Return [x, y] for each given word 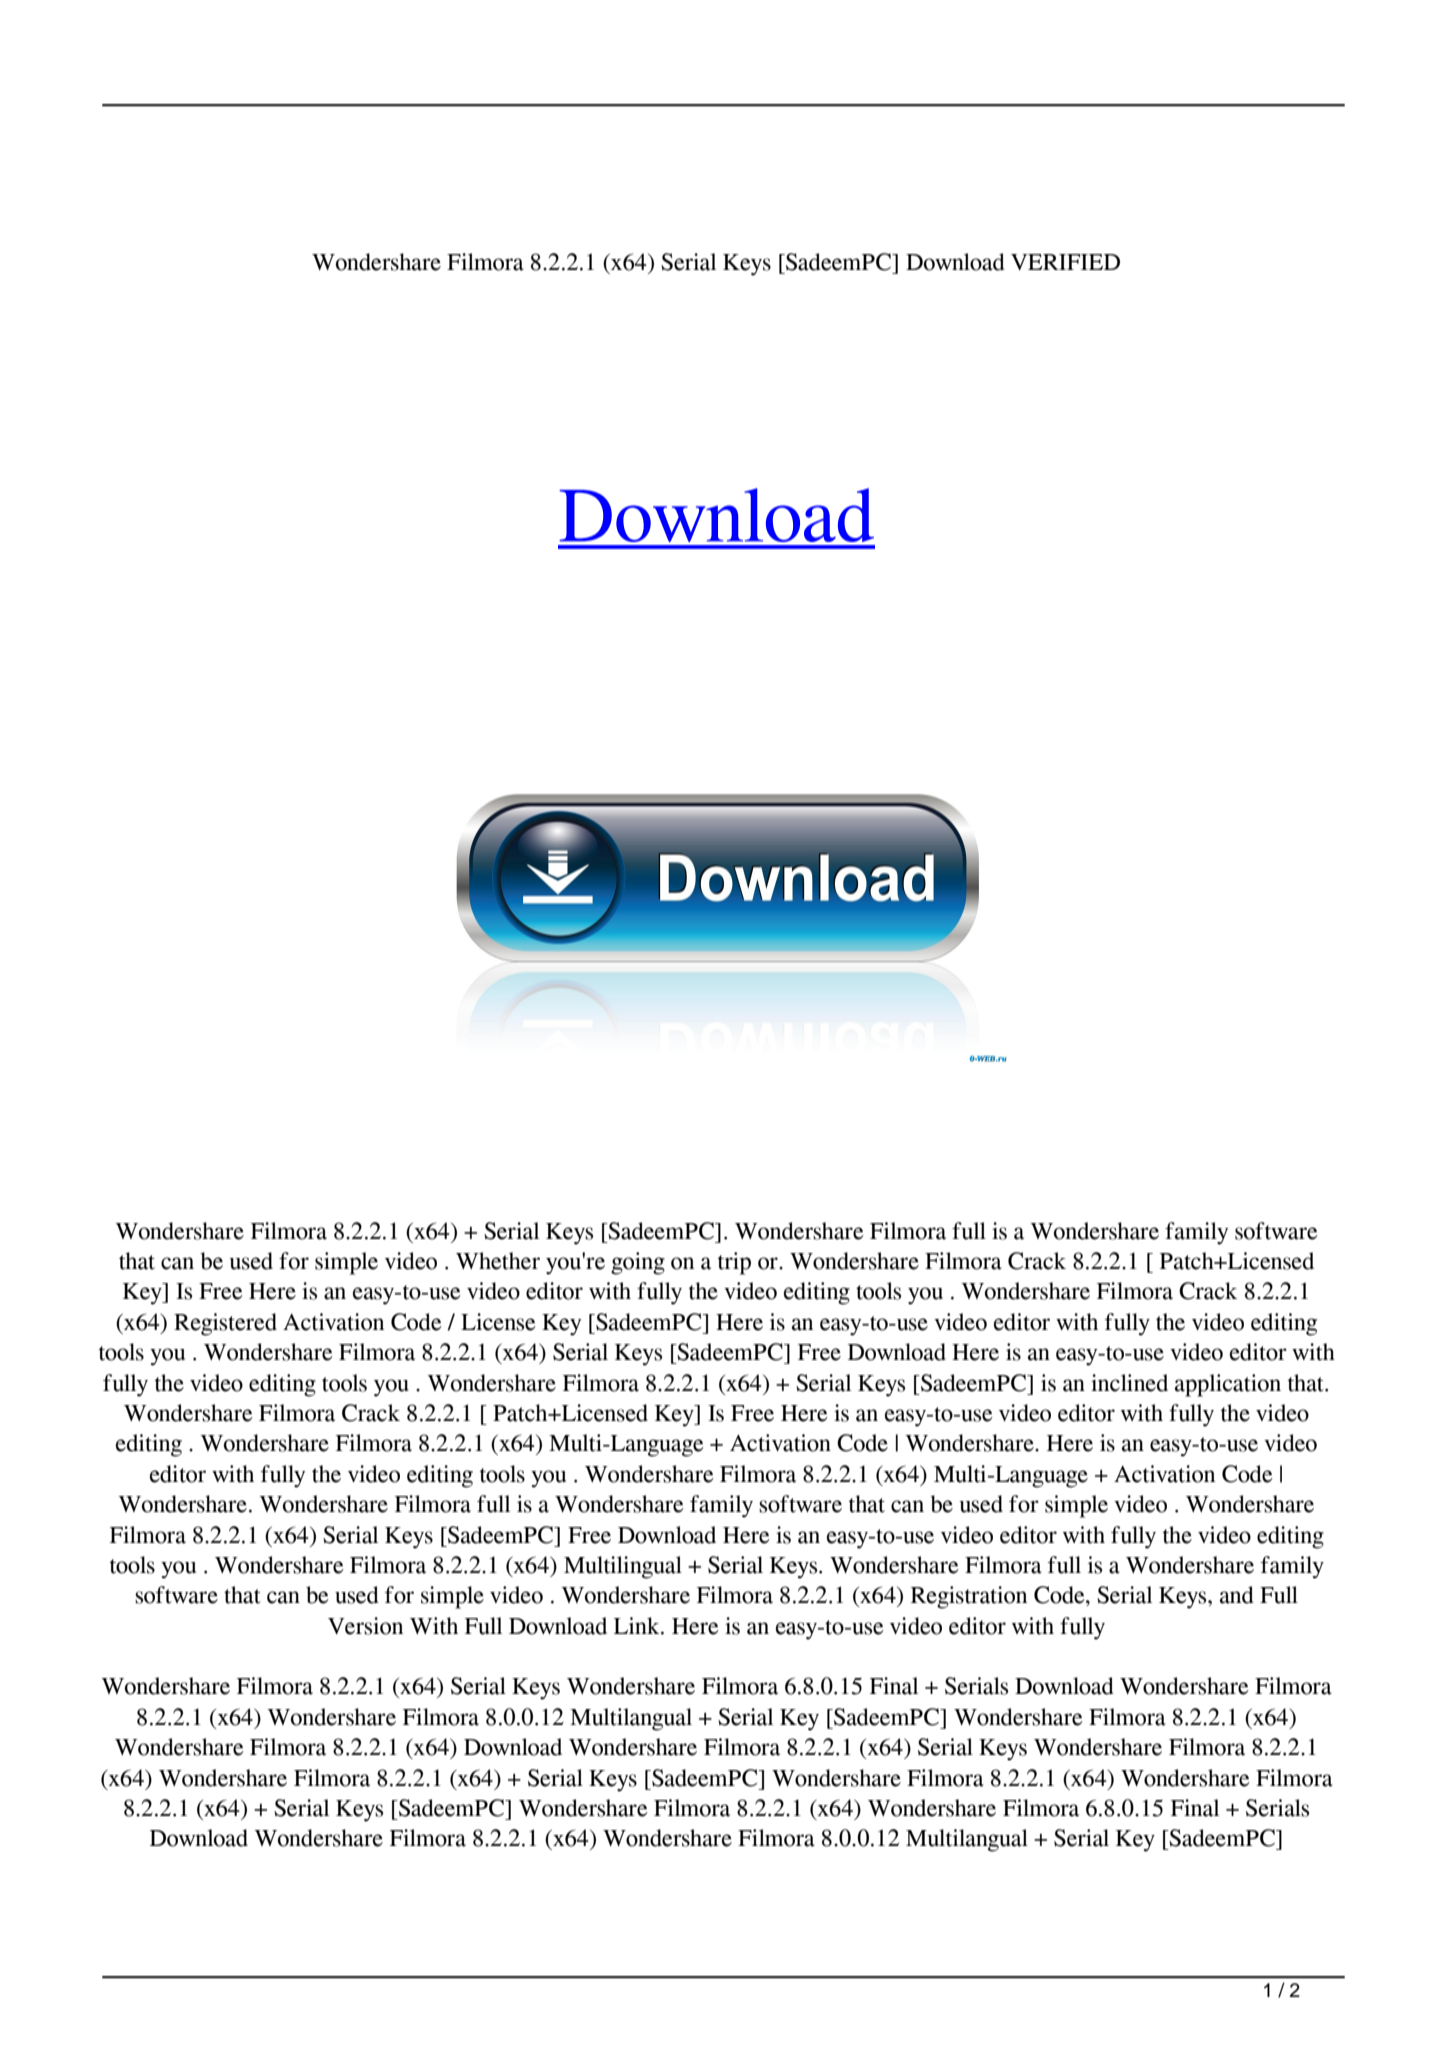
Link [638, 1625]
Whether [498, 1261]
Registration [969, 1597]
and [1237, 1595]
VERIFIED [1065, 262]
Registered [225, 1324]
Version [365, 1626]
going [638, 1263]
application [1228, 1385]
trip [734, 1263]
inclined [1129, 1383]
